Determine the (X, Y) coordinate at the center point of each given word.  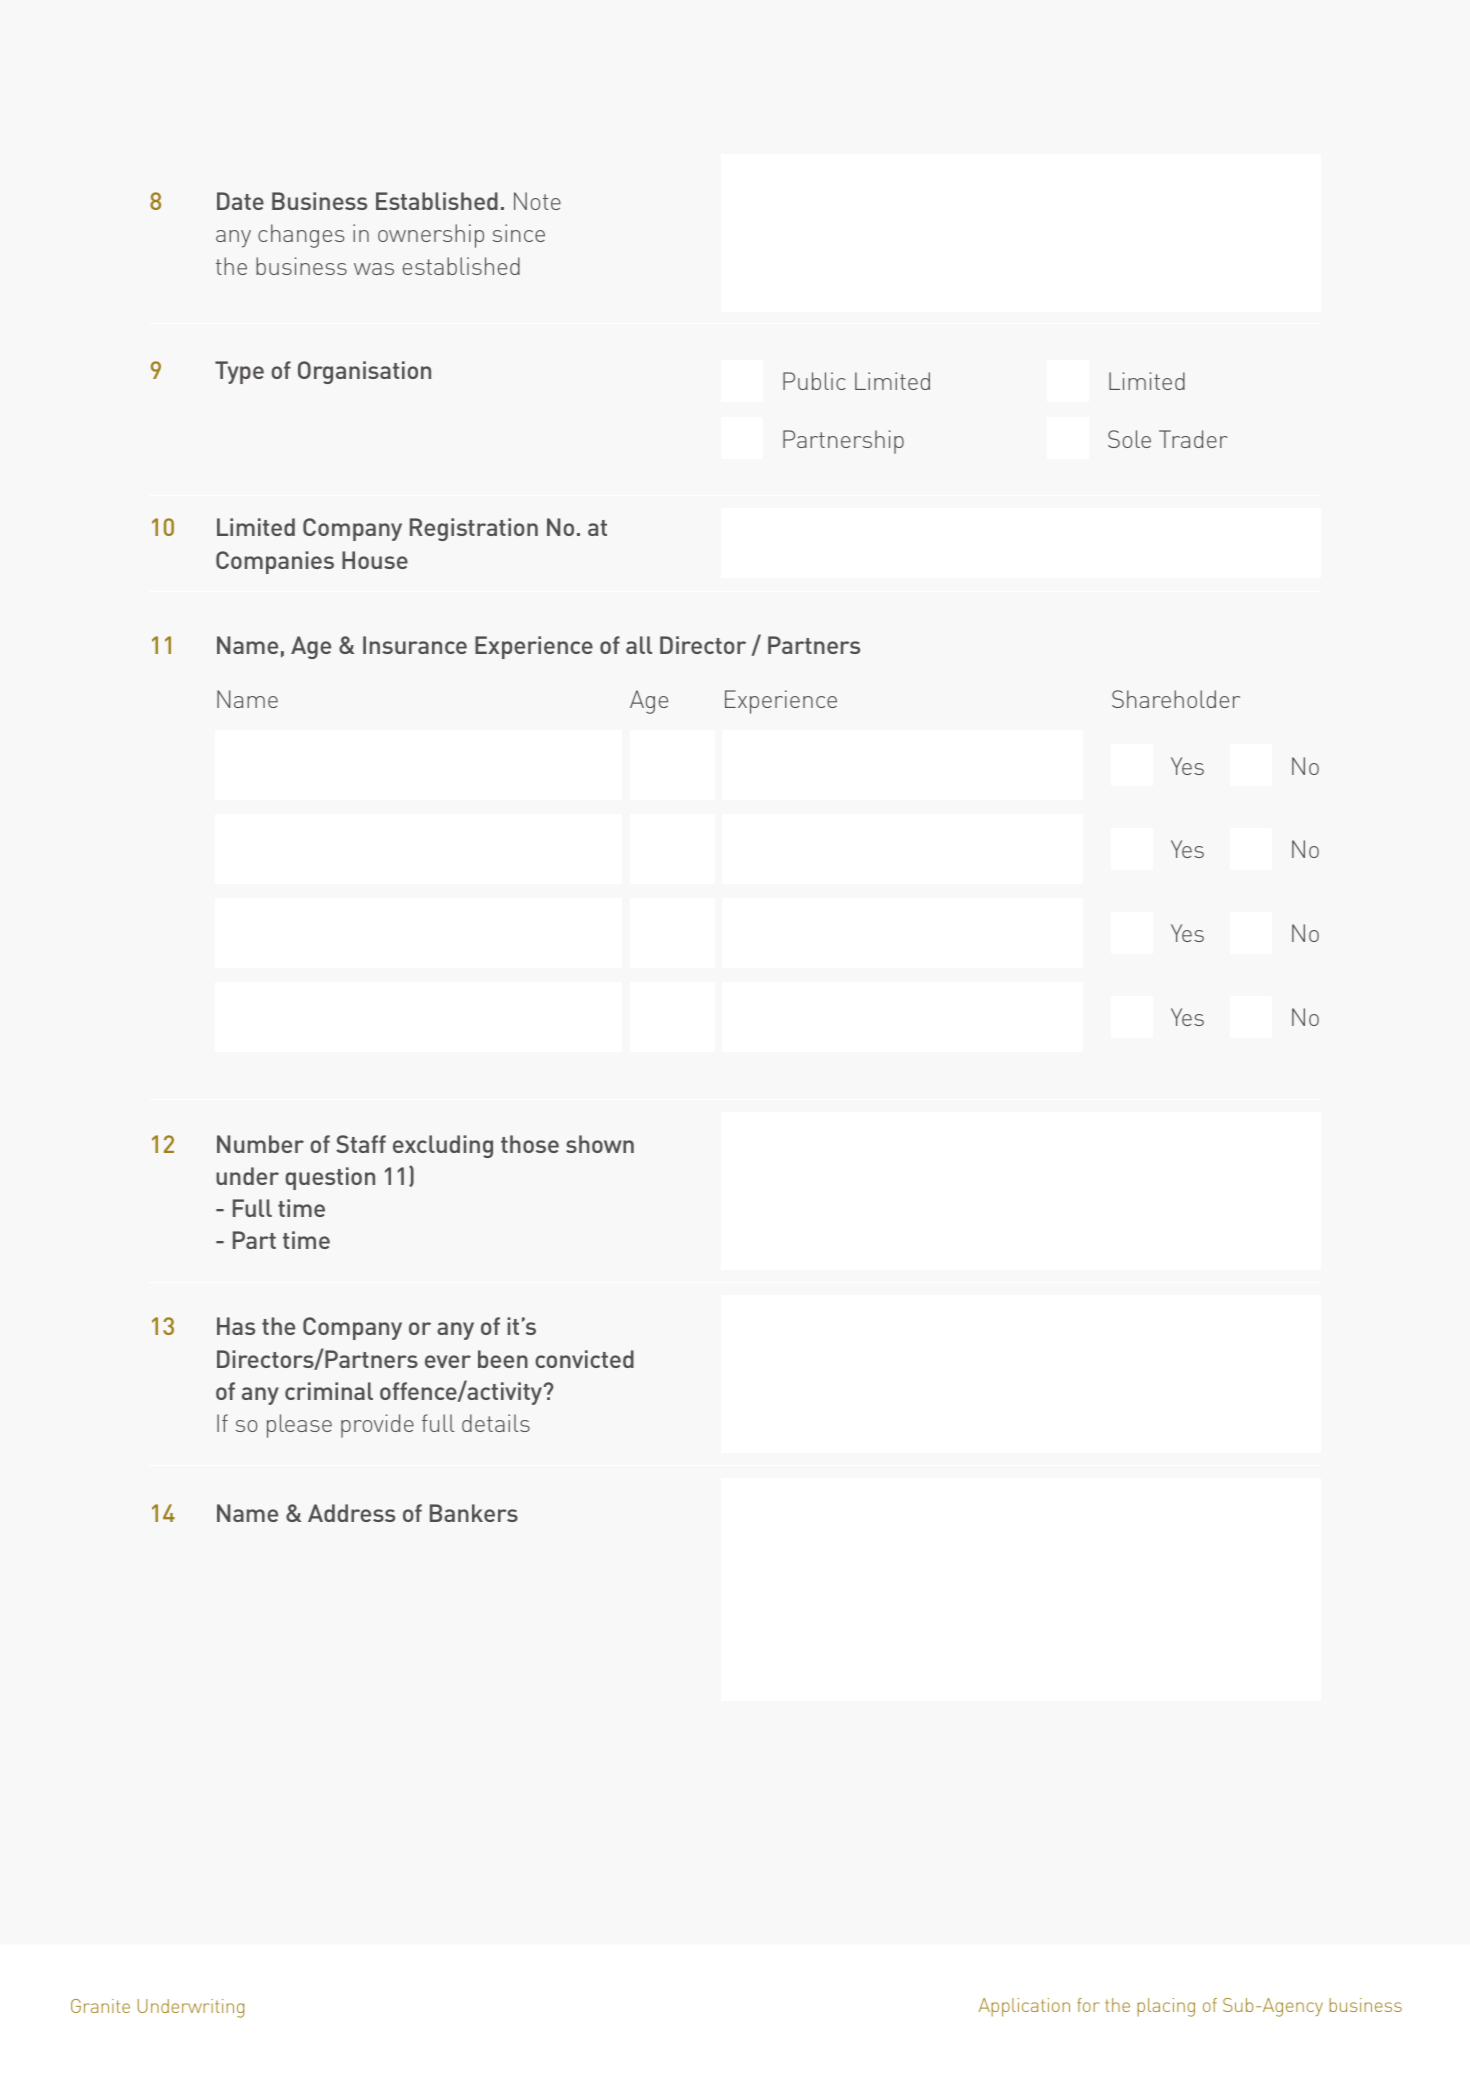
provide (377, 1426)
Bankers (474, 1513)
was (374, 269)
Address (351, 1513)
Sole (1129, 439)
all (639, 645)
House (375, 560)
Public (814, 381)
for (1088, 2005)
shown (600, 1144)
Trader (1193, 439)
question (330, 1178)
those (530, 1144)
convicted (584, 1359)
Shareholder (1176, 699)
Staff (361, 1144)
